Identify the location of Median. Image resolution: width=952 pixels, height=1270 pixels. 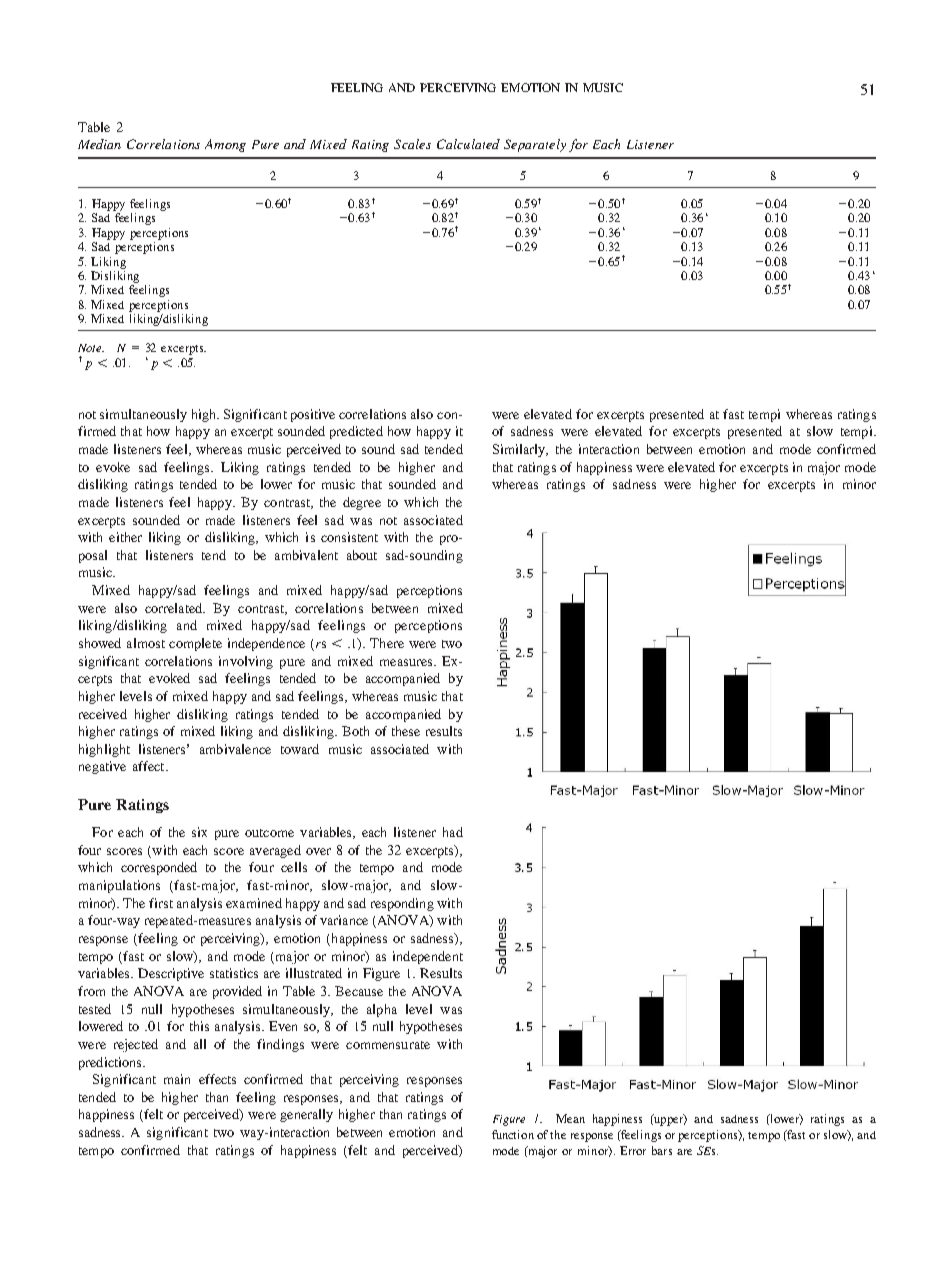
(99, 144).
